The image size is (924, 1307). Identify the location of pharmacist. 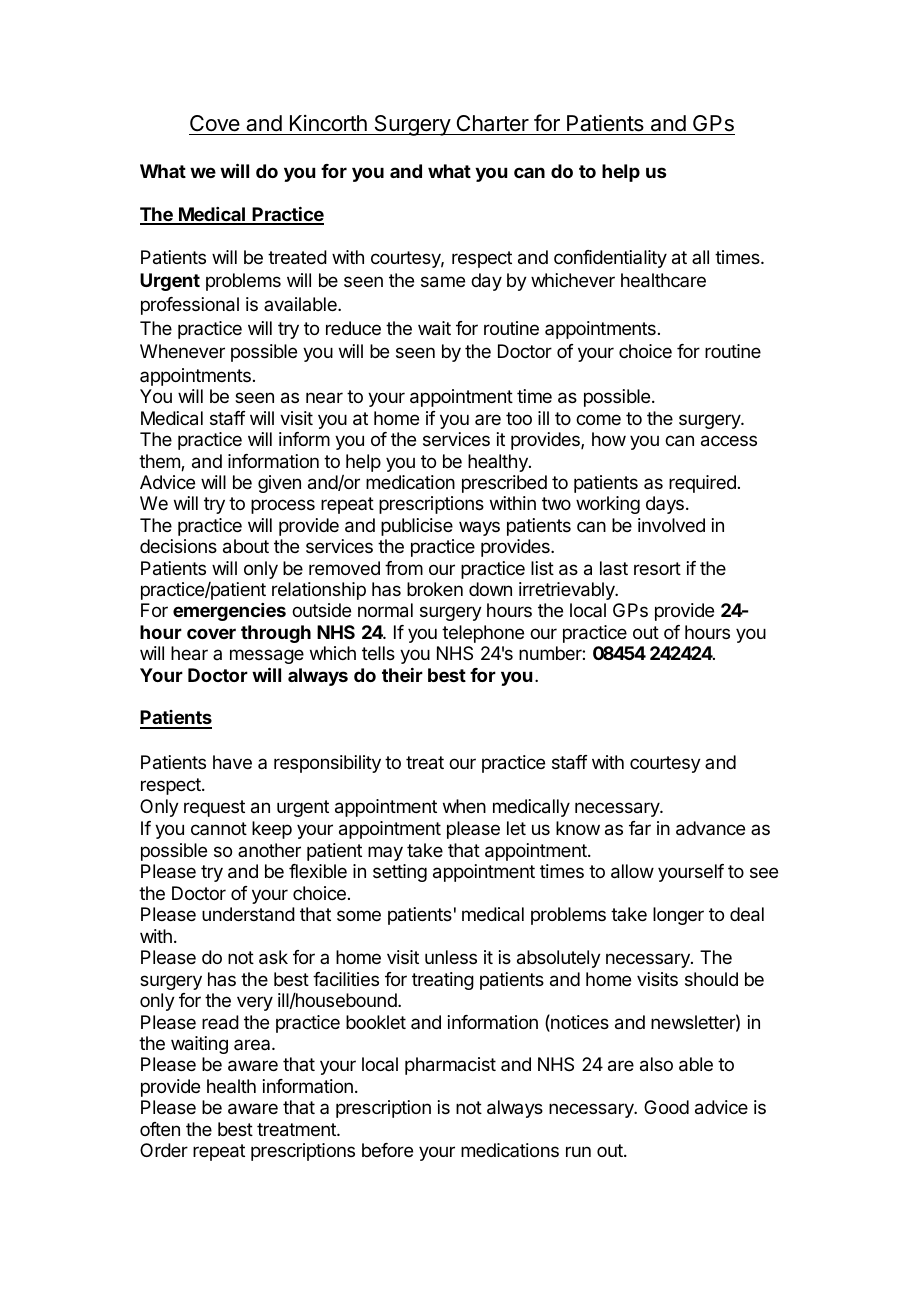
(450, 1066).
